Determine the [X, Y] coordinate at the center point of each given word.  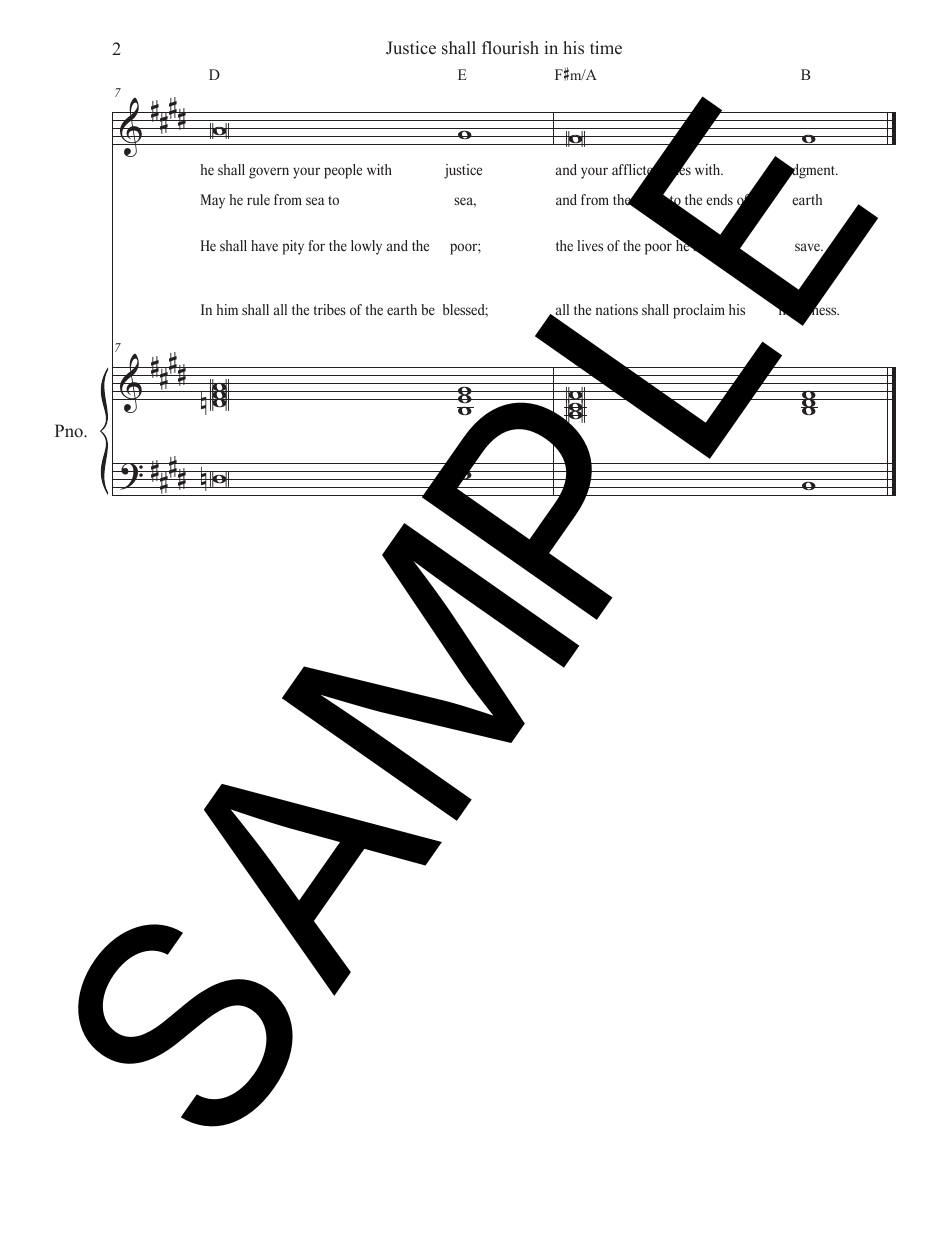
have [264, 245]
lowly [366, 247]
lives [590, 245]
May [213, 201]
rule [258, 199]
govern [269, 173]
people [343, 171]
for [316, 245]
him [227, 309]
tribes [329, 309]
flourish [510, 48]
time [606, 48]
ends [719, 199]
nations [617, 309]
